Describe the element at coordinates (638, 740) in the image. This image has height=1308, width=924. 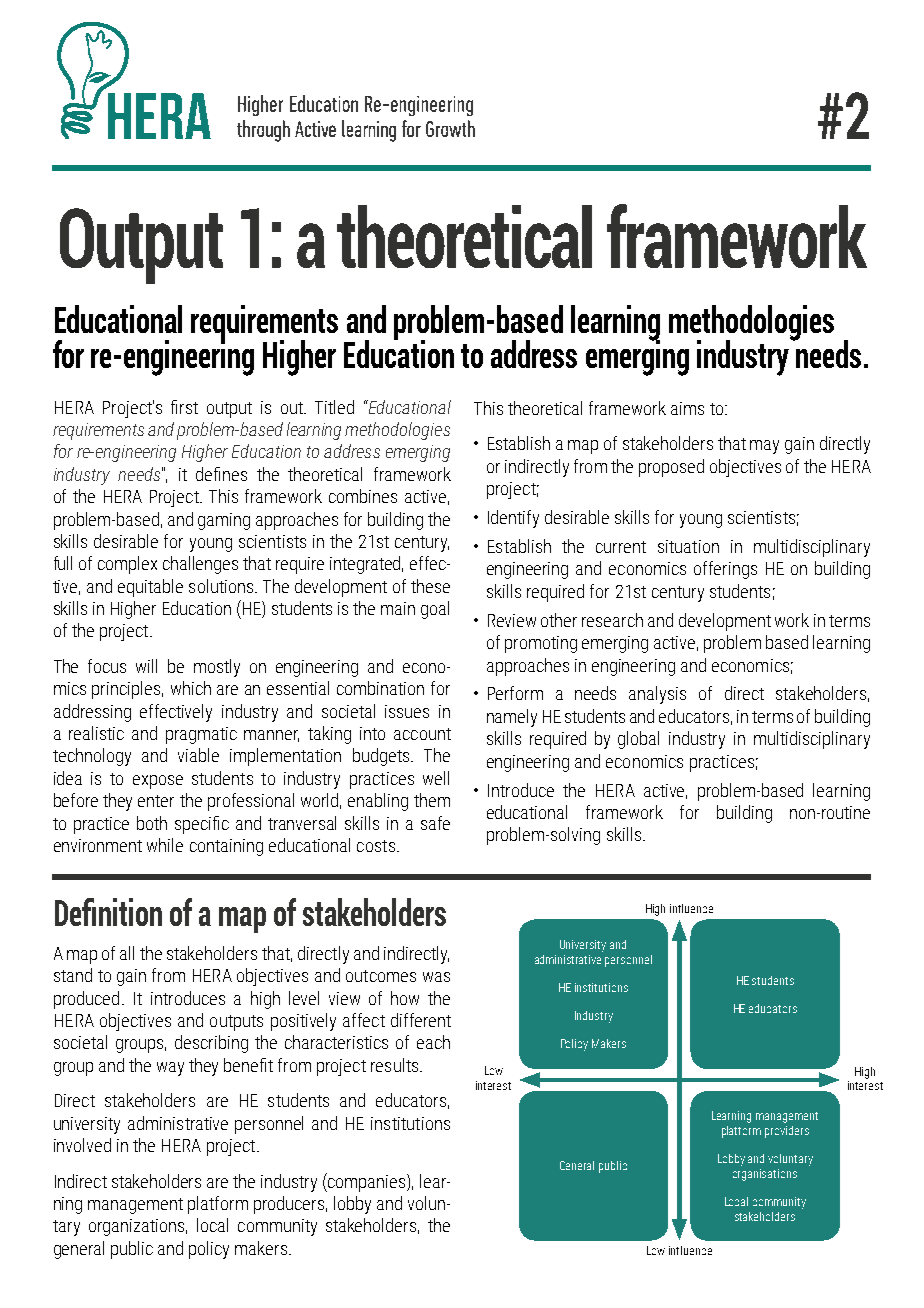
I see `global` at that location.
